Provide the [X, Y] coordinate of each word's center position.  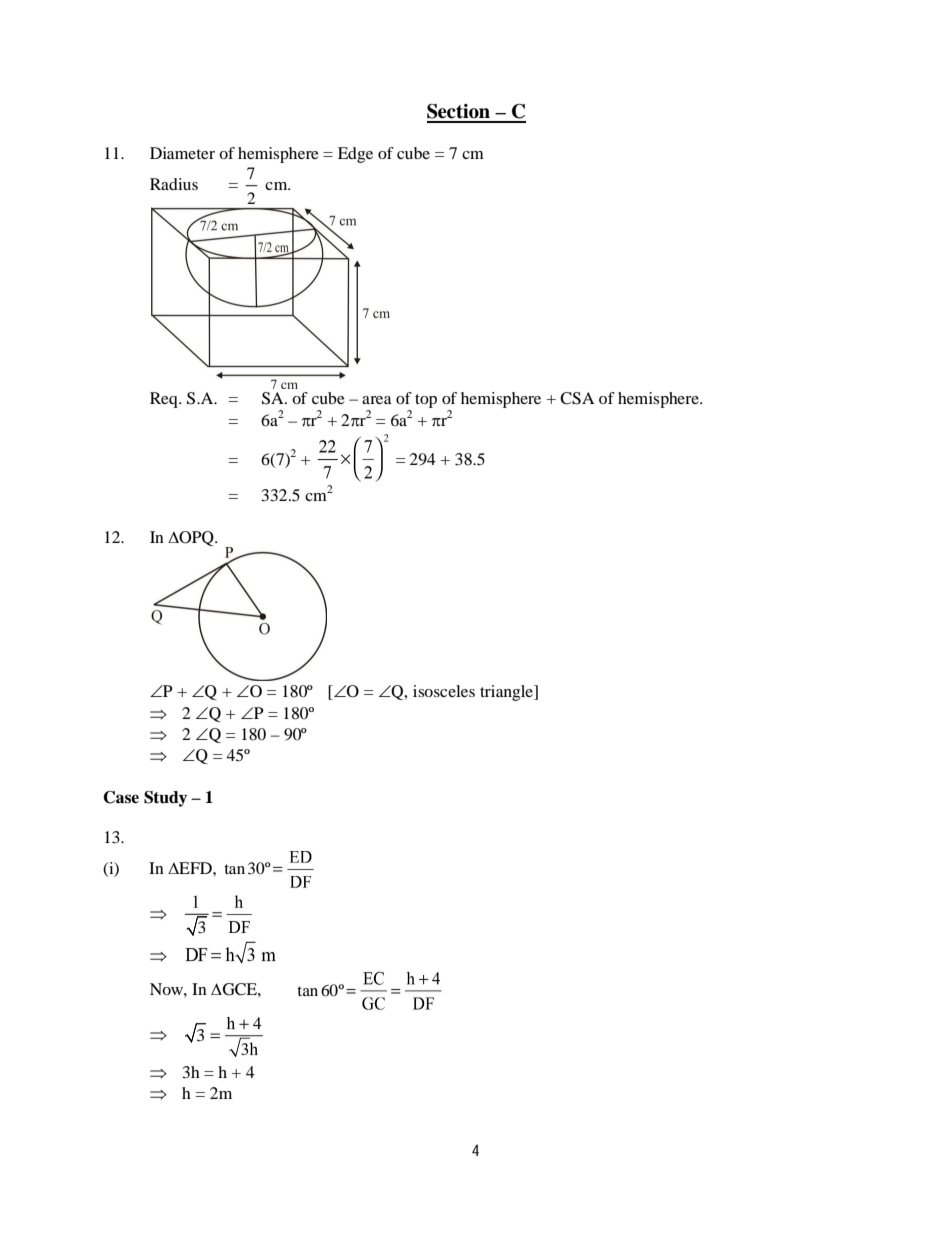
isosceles [444, 691]
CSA [577, 398]
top [426, 401]
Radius [174, 184]
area [377, 400]
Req [165, 400]
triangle [508, 693]
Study [165, 799]
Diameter [182, 153]
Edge [355, 155]
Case [121, 797]
